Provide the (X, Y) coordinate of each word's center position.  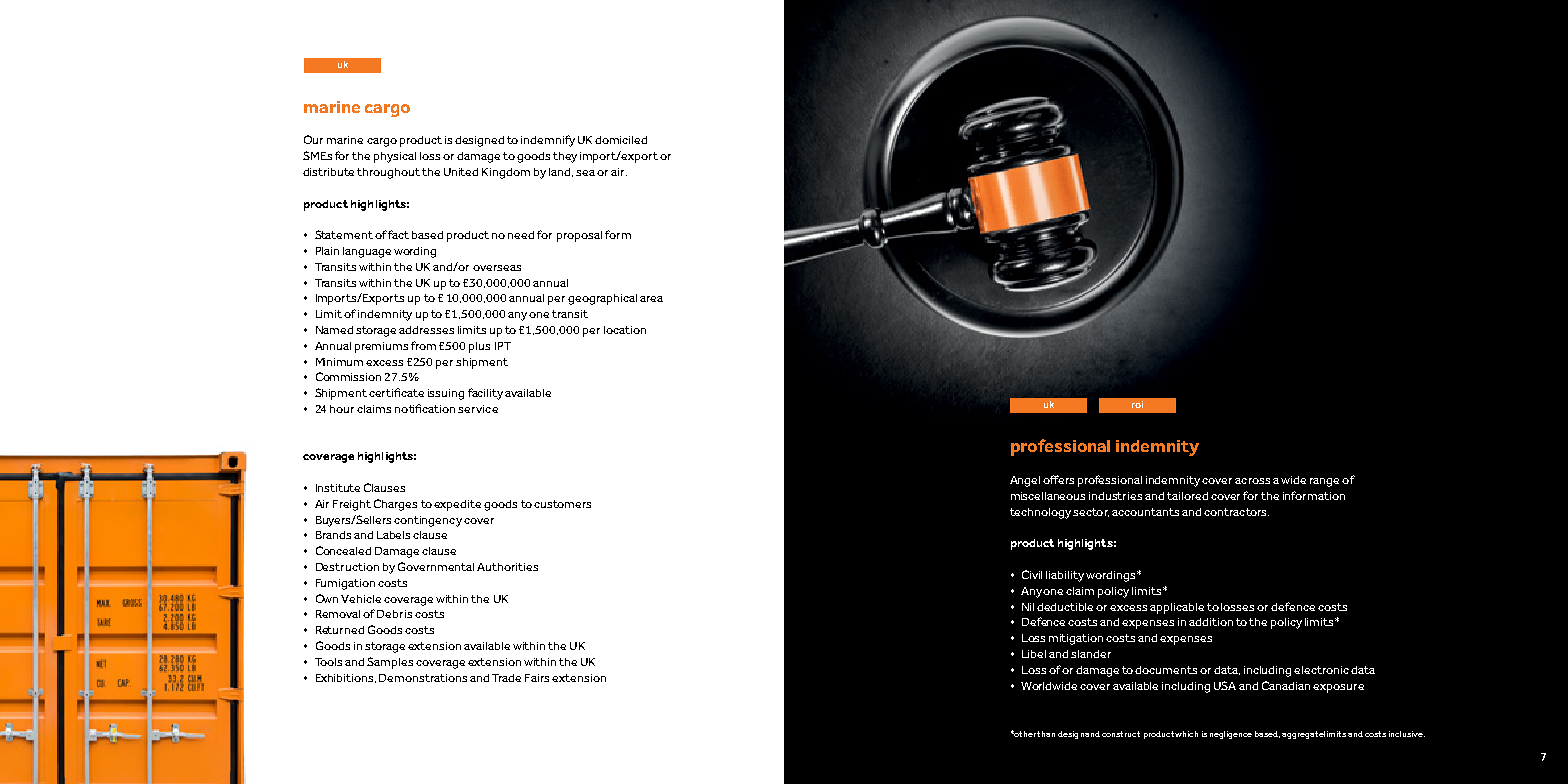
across (1252, 481)
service (478, 409)
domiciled (621, 140)
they (565, 157)
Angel (1025, 481)
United (461, 172)
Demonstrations (423, 678)
